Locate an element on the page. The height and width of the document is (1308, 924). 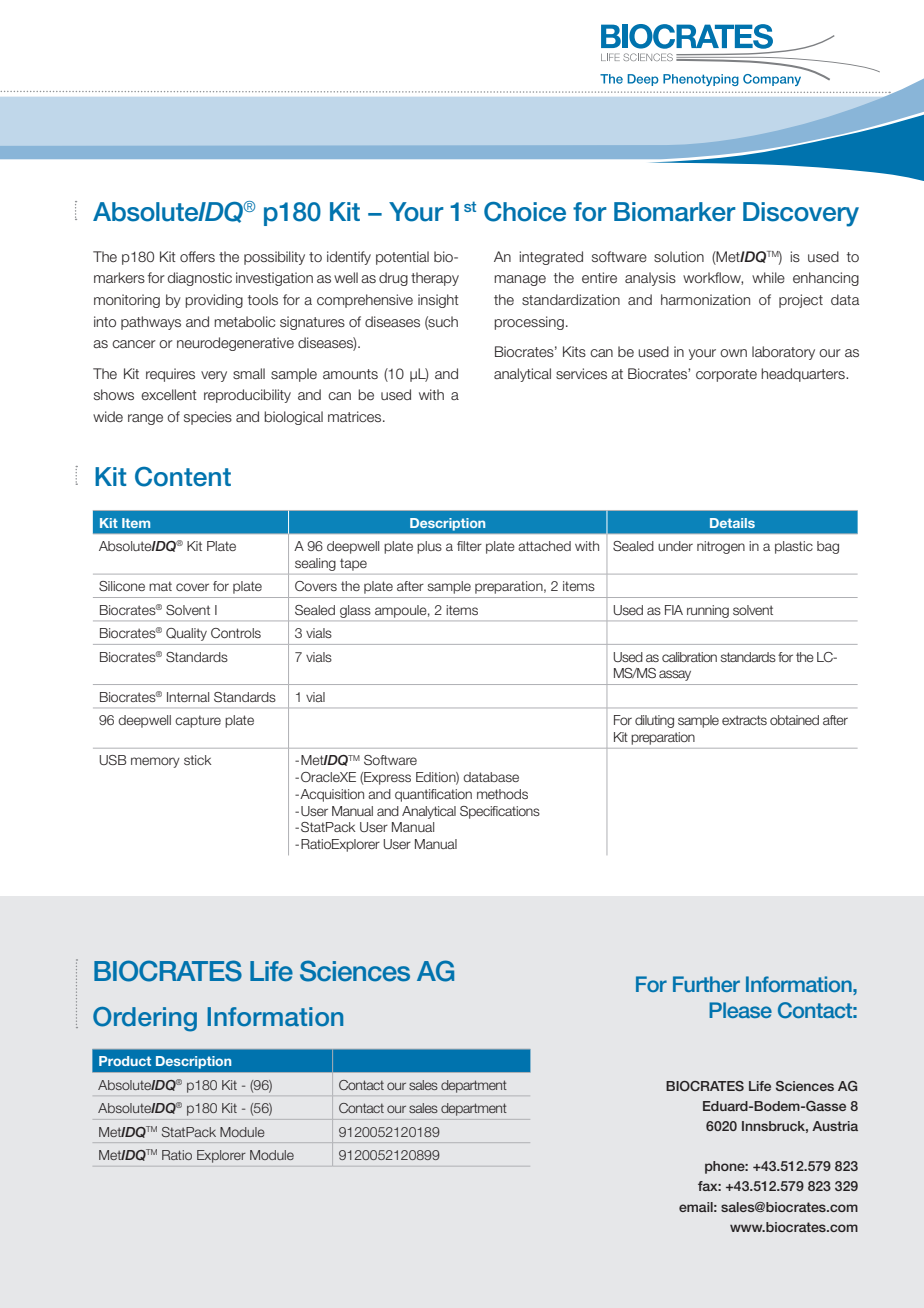
Product is located at coordinates (125, 1061).
